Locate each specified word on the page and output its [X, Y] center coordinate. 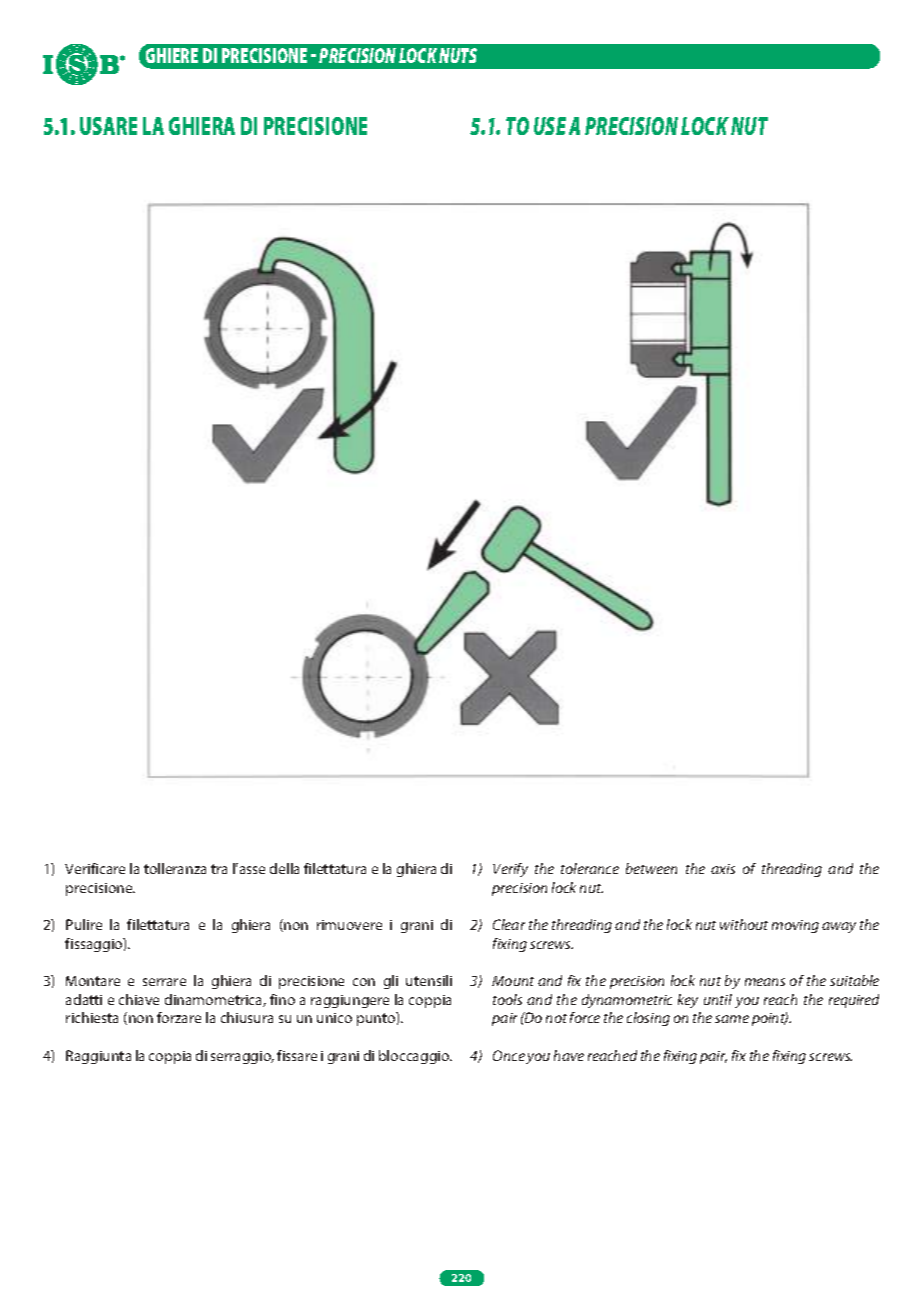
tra [219, 869]
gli [391, 982]
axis [723, 869]
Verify [510, 870]
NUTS [458, 55]
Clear [509, 924]
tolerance [590, 868]
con [364, 982]
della [284, 868]
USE [550, 126]
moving [795, 926]
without [744, 924]
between [651, 868]
